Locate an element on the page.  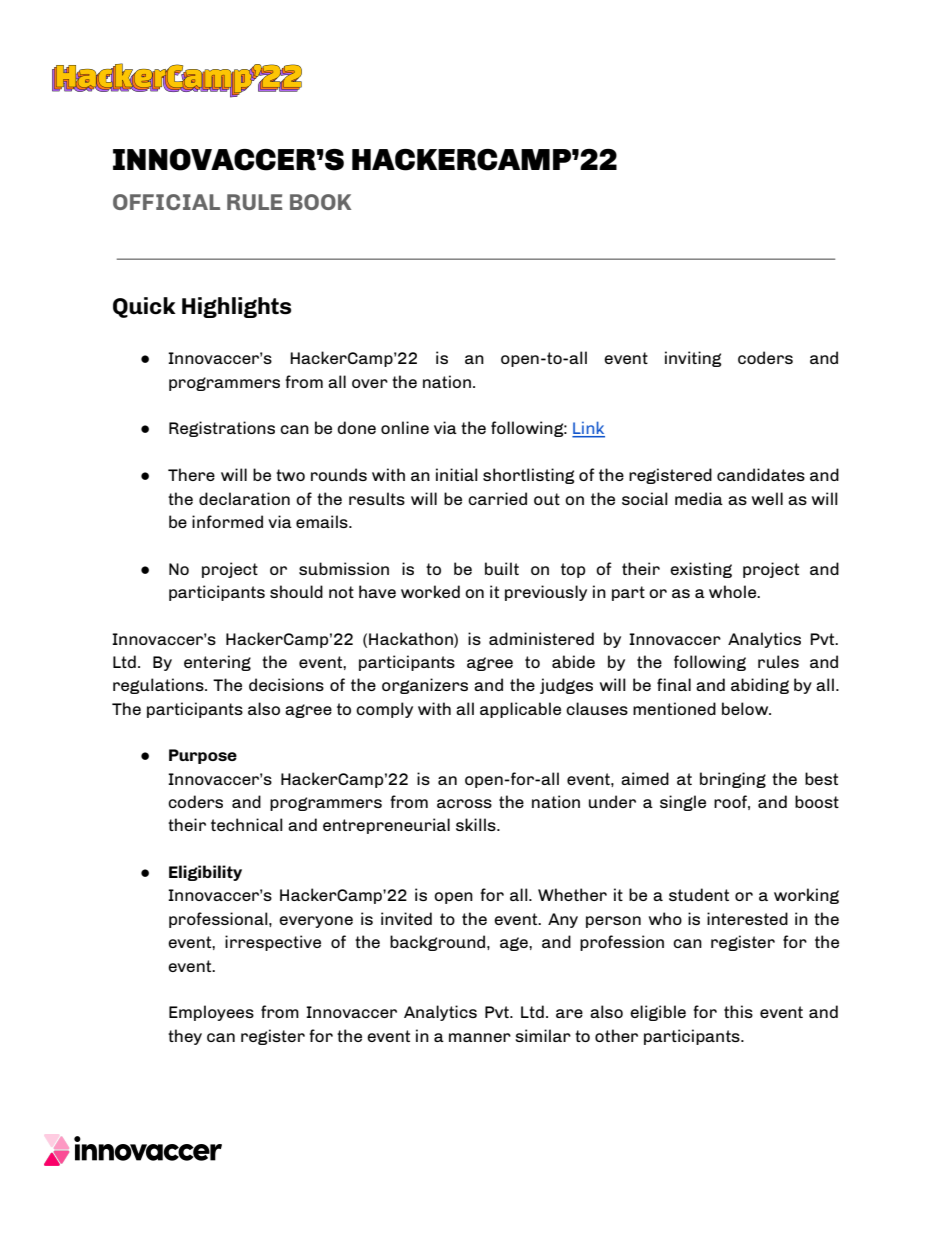
Employees is located at coordinates (211, 1013).
